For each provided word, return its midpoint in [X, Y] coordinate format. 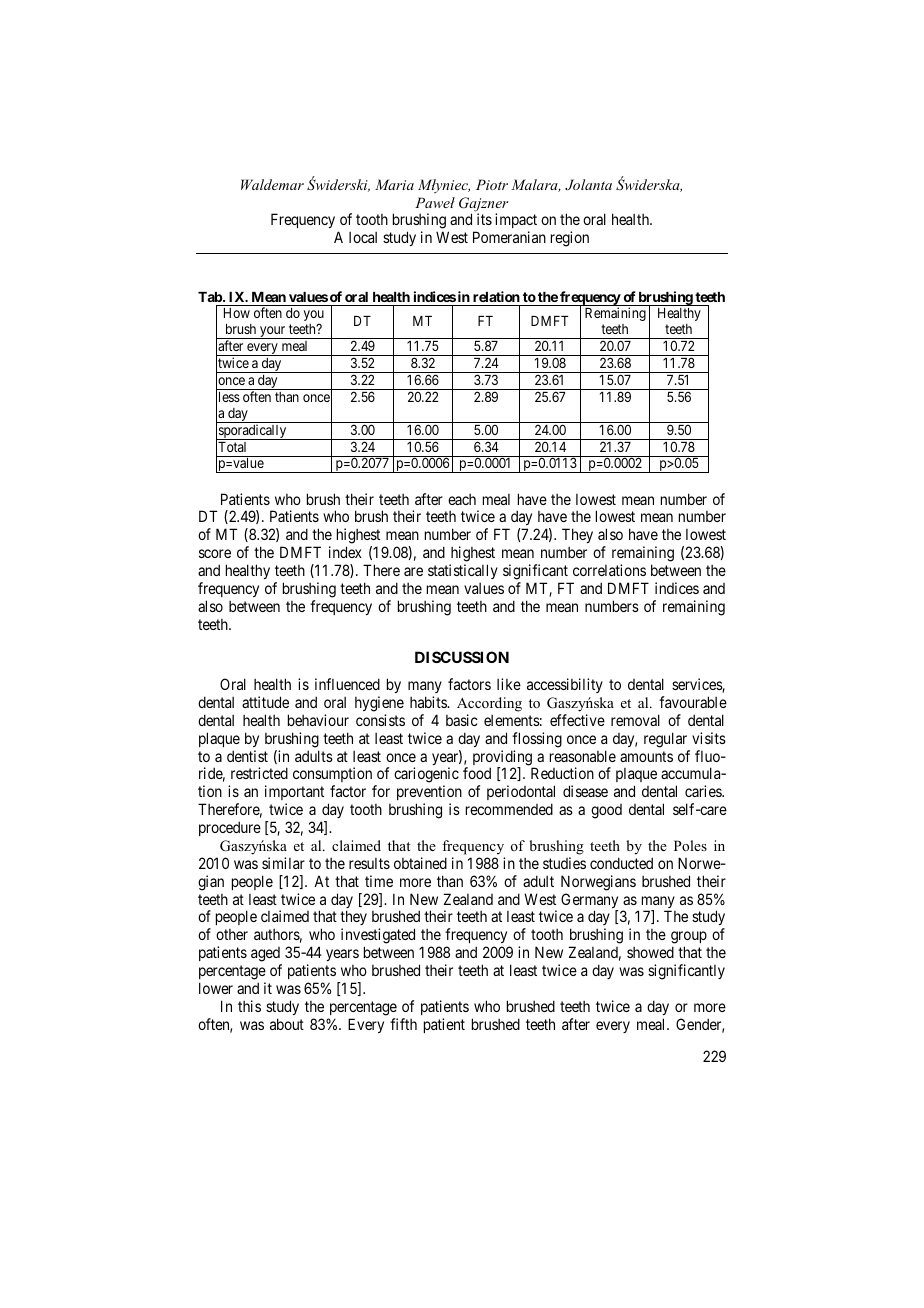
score [215, 553]
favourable [693, 702]
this [249, 1006]
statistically [463, 571]
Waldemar [272, 184]
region [570, 239]
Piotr [492, 184]
